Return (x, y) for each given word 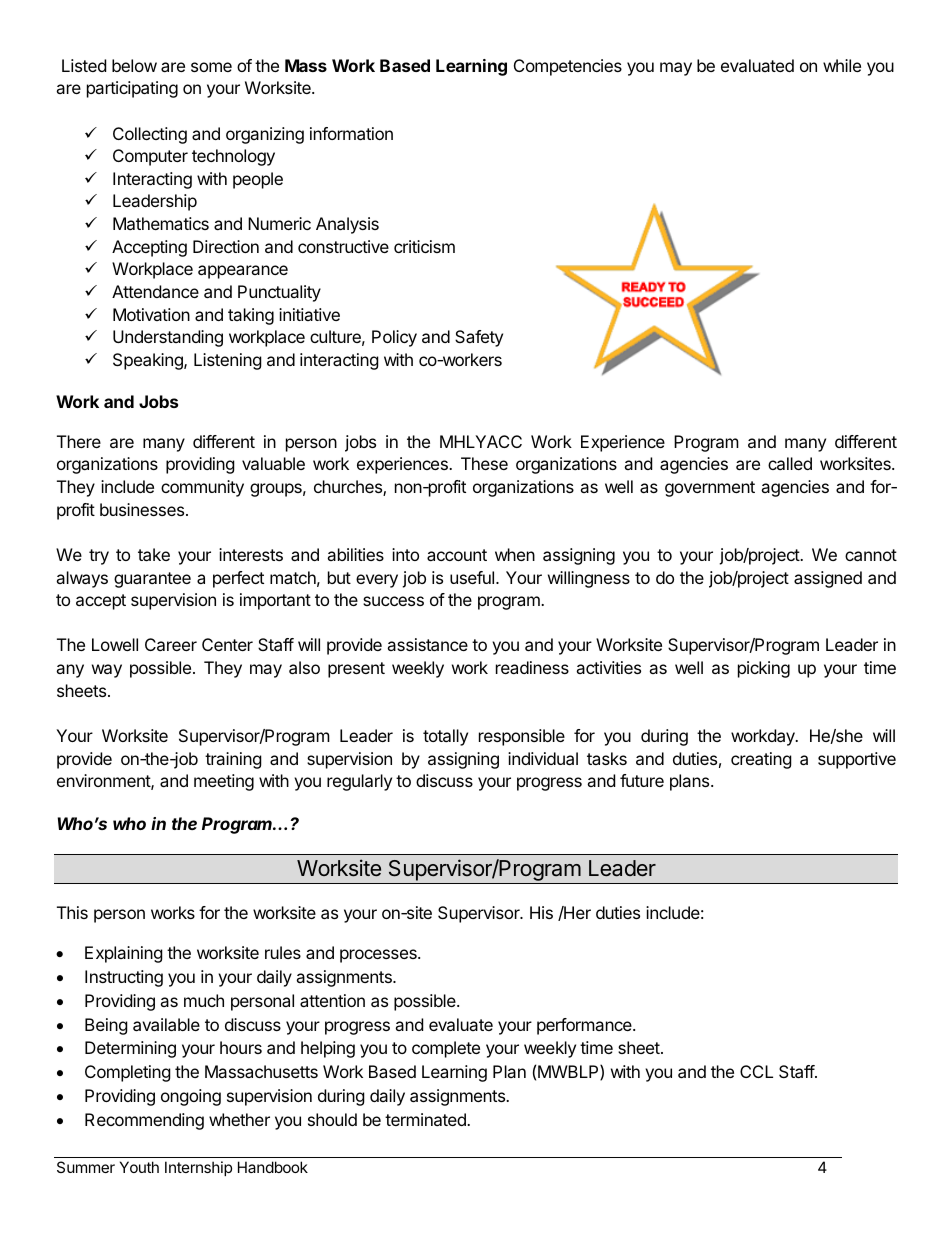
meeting (224, 782)
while (842, 65)
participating (132, 89)
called (790, 463)
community (202, 488)
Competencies (568, 67)
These (484, 463)
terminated (426, 1119)
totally (445, 737)
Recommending (144, 1121)
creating (761, 760)
